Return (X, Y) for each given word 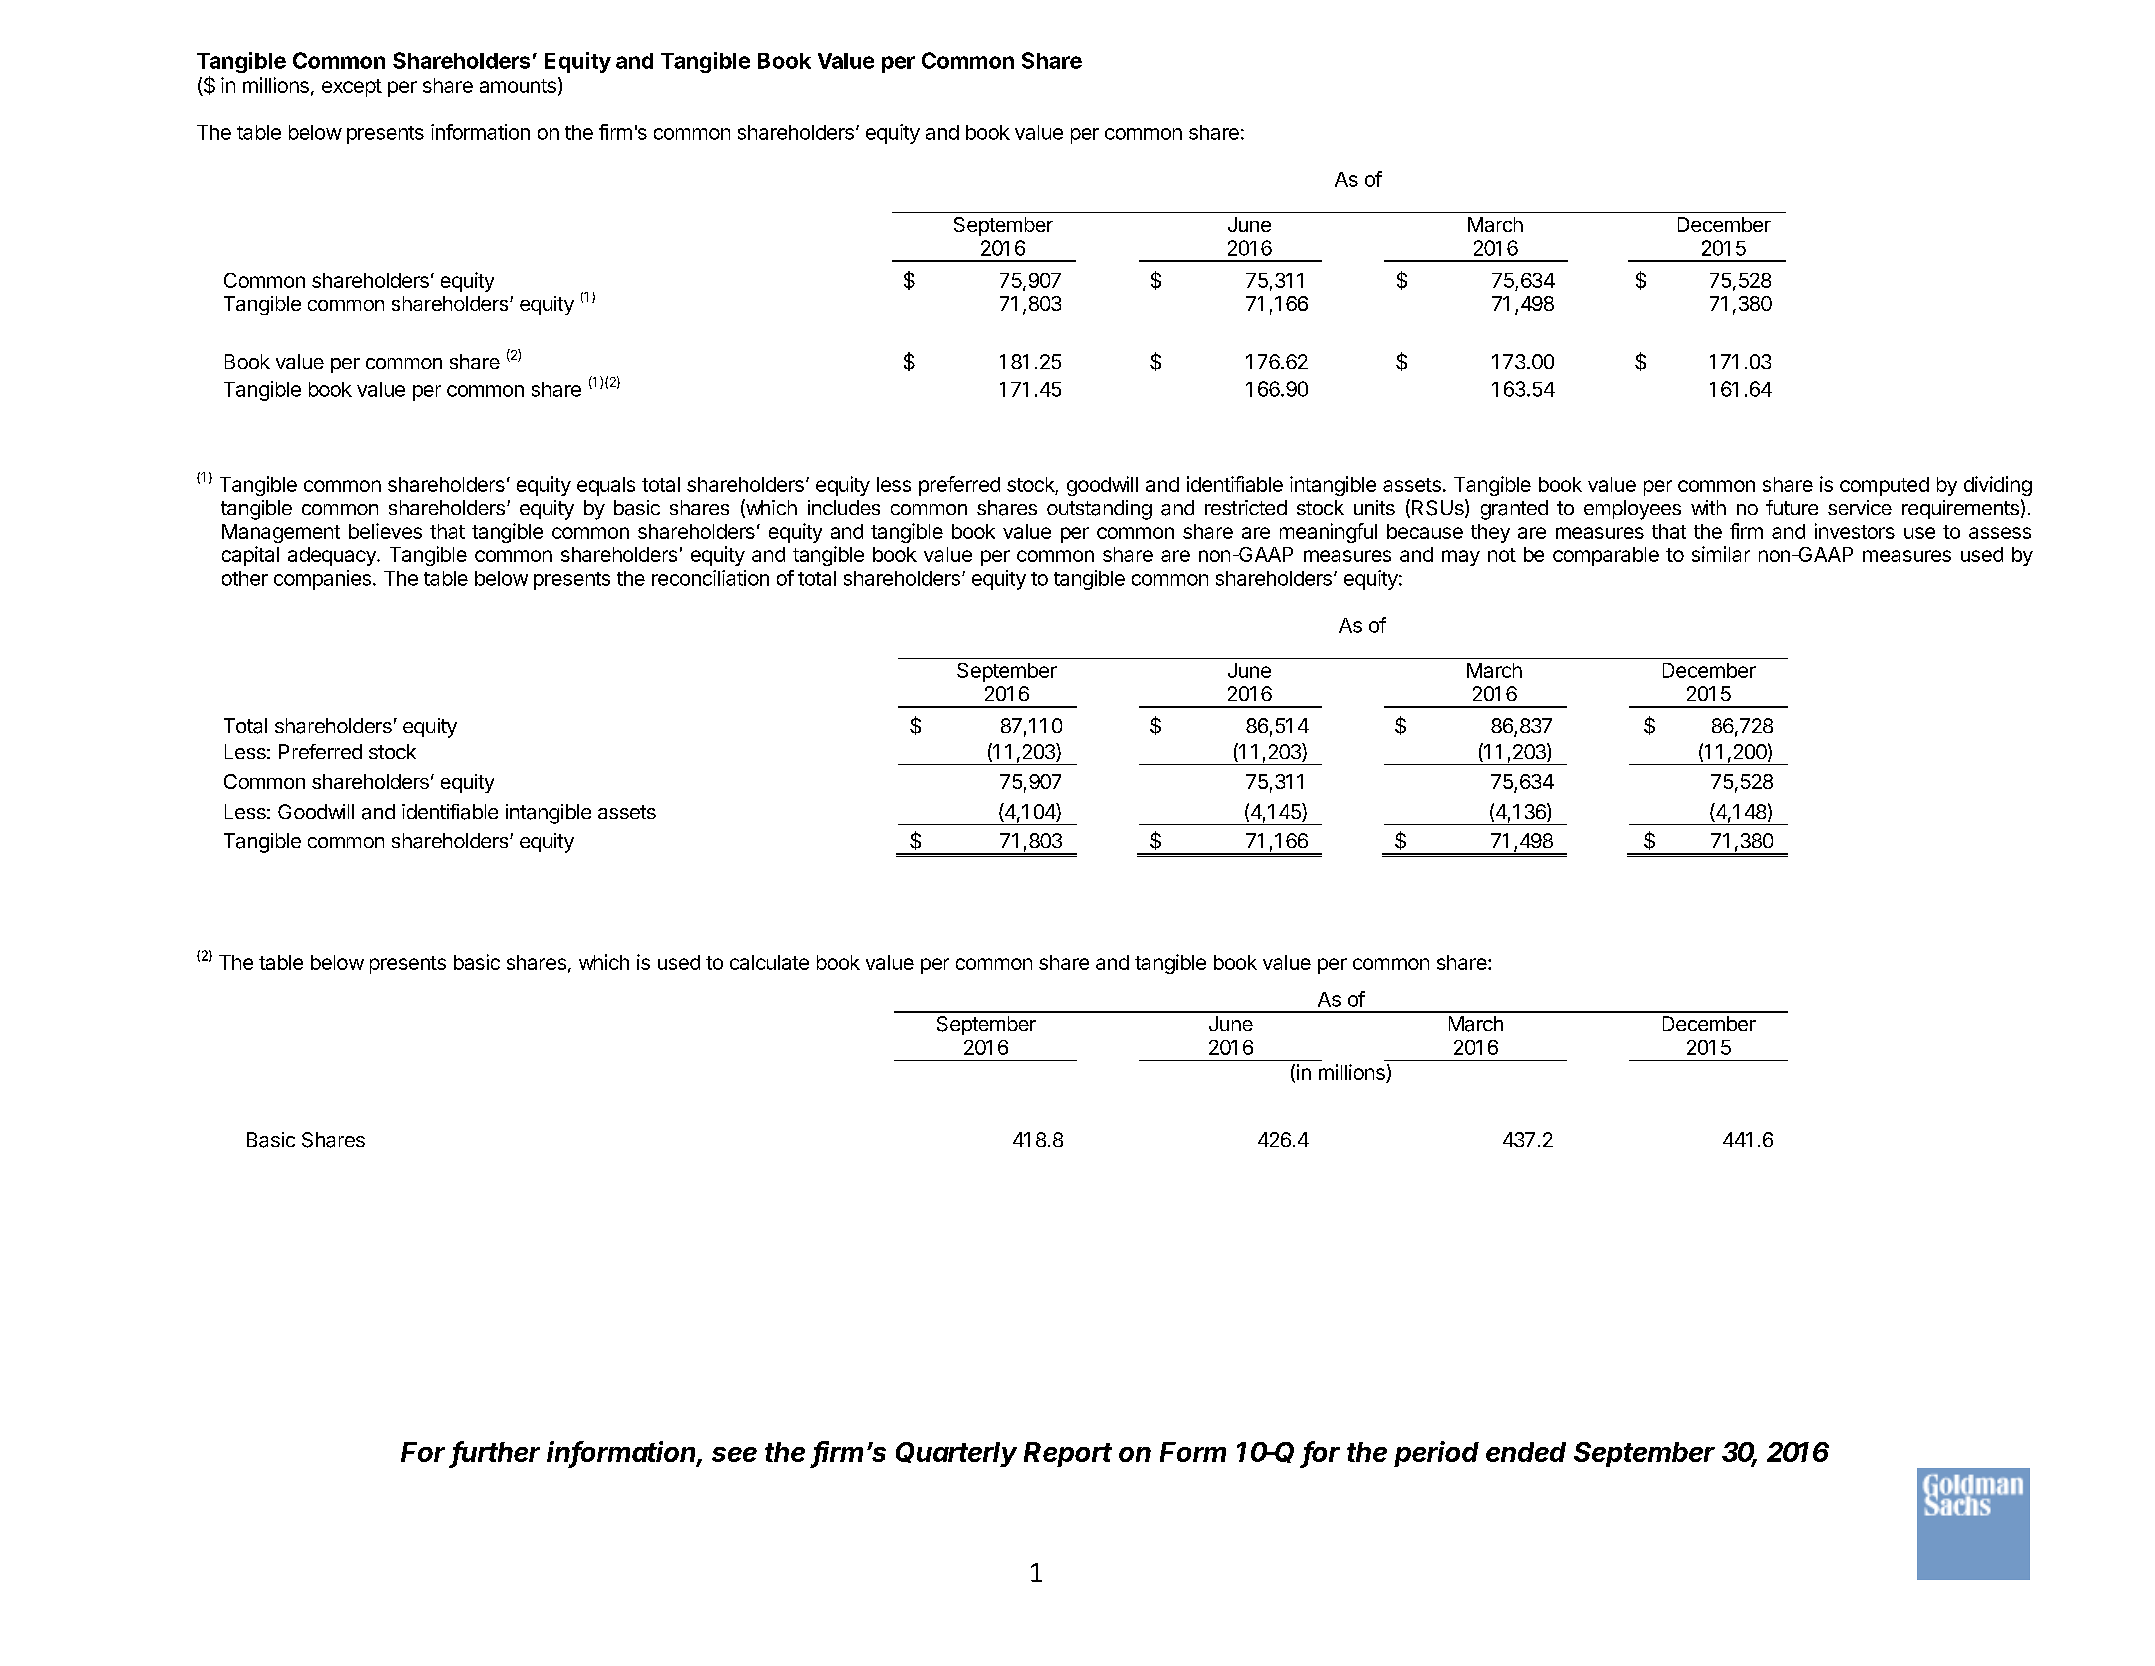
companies (322, 580)
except (352, 88)
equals (606, 486)
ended (1526, 1452)
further (496, 1453)
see (734, 1454)
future (1792, 507)
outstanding (1099, 510)
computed (1884, 486)
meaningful (1328, 533)
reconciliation (710, 578)
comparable (1606, 556)
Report (1068, 1454)
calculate (769, 962)
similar (1721, 554)
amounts (518, 86)
